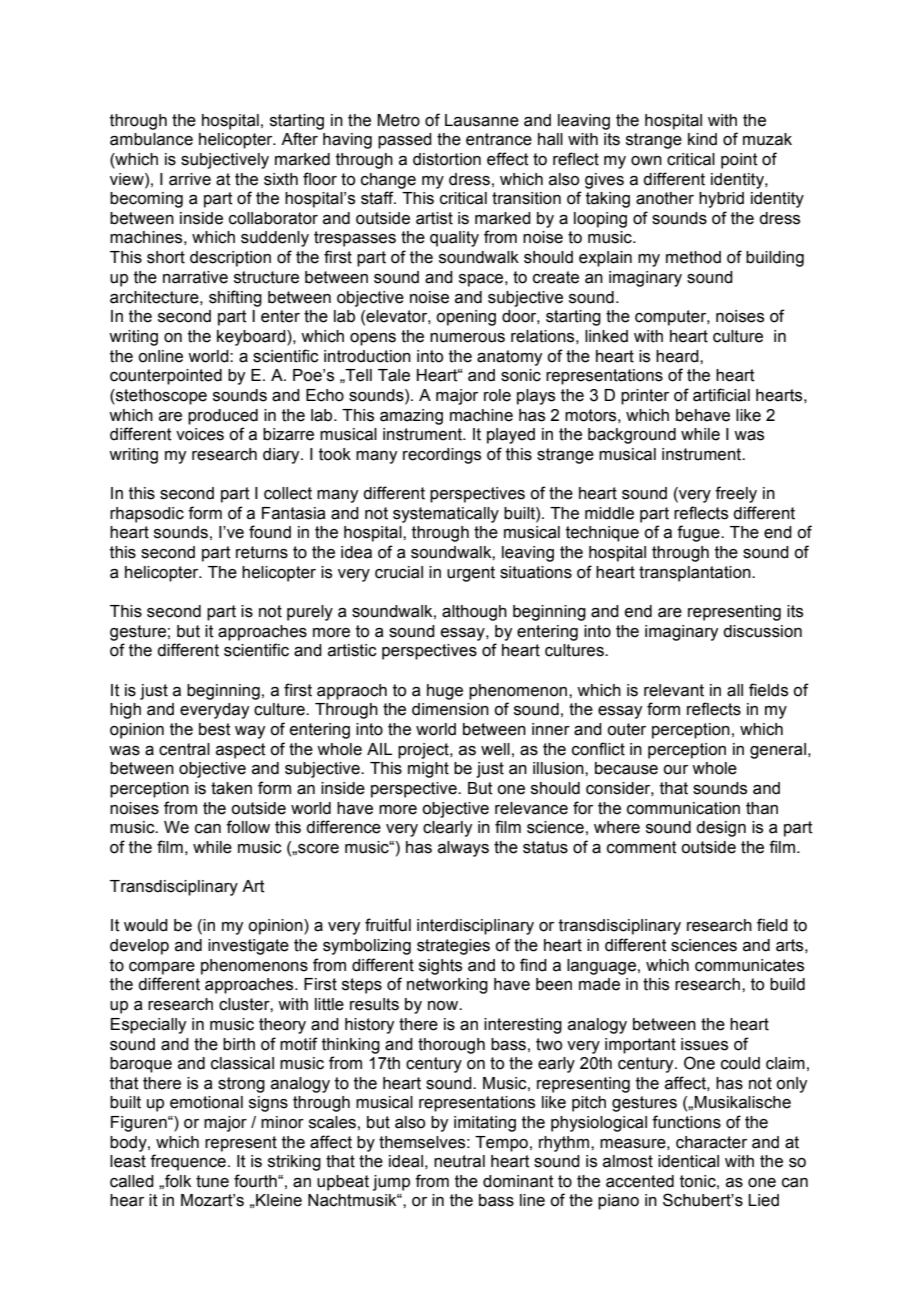  Describe the element at coordinates (223, 417) in the screenshot. I see `produced` at that location.
